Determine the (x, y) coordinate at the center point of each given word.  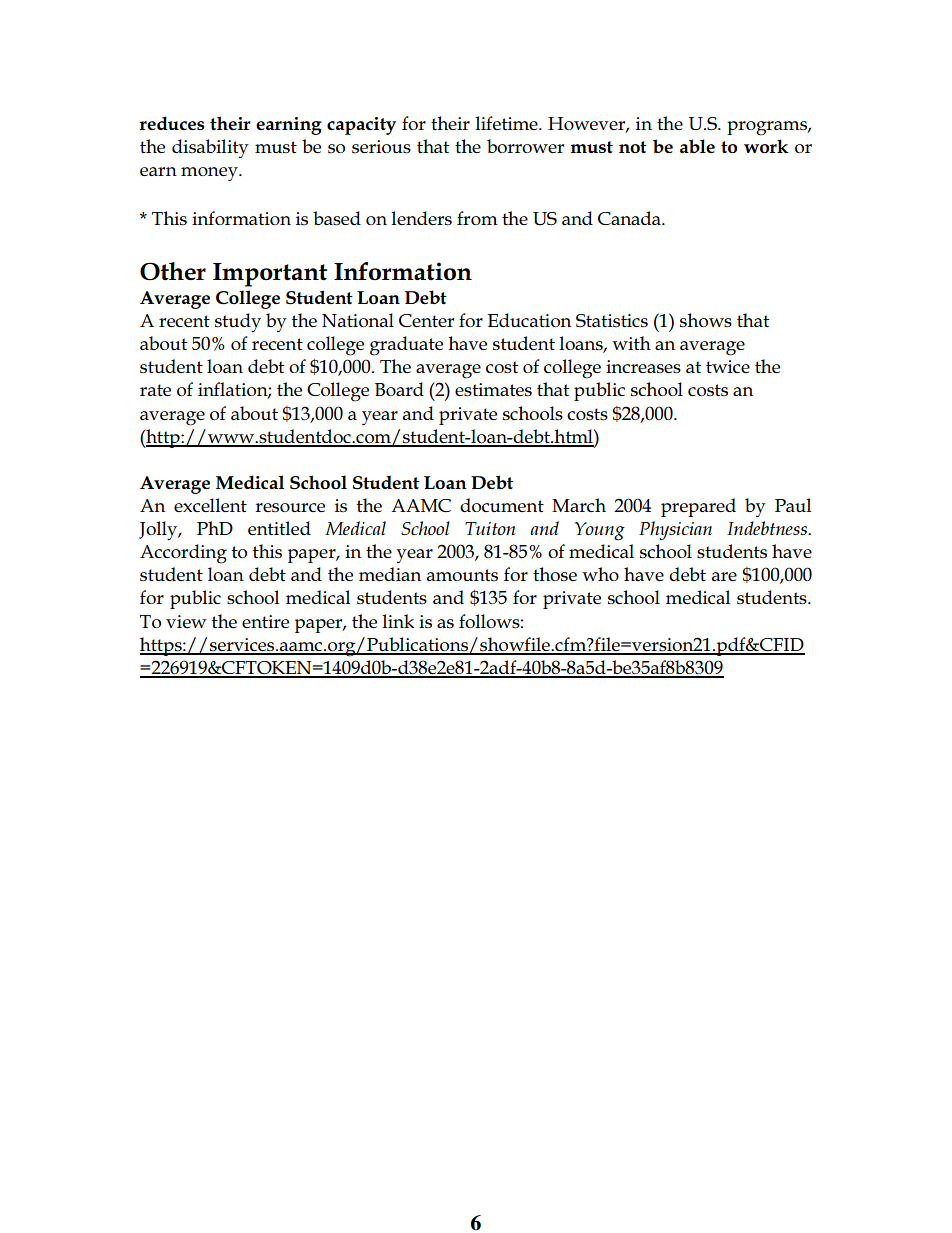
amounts (462, 575)
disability (210, 148)
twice (728, 366)
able (697, 146)
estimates (493, 390)
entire (265, 621)
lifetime (507, 123)
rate (155, 390)
